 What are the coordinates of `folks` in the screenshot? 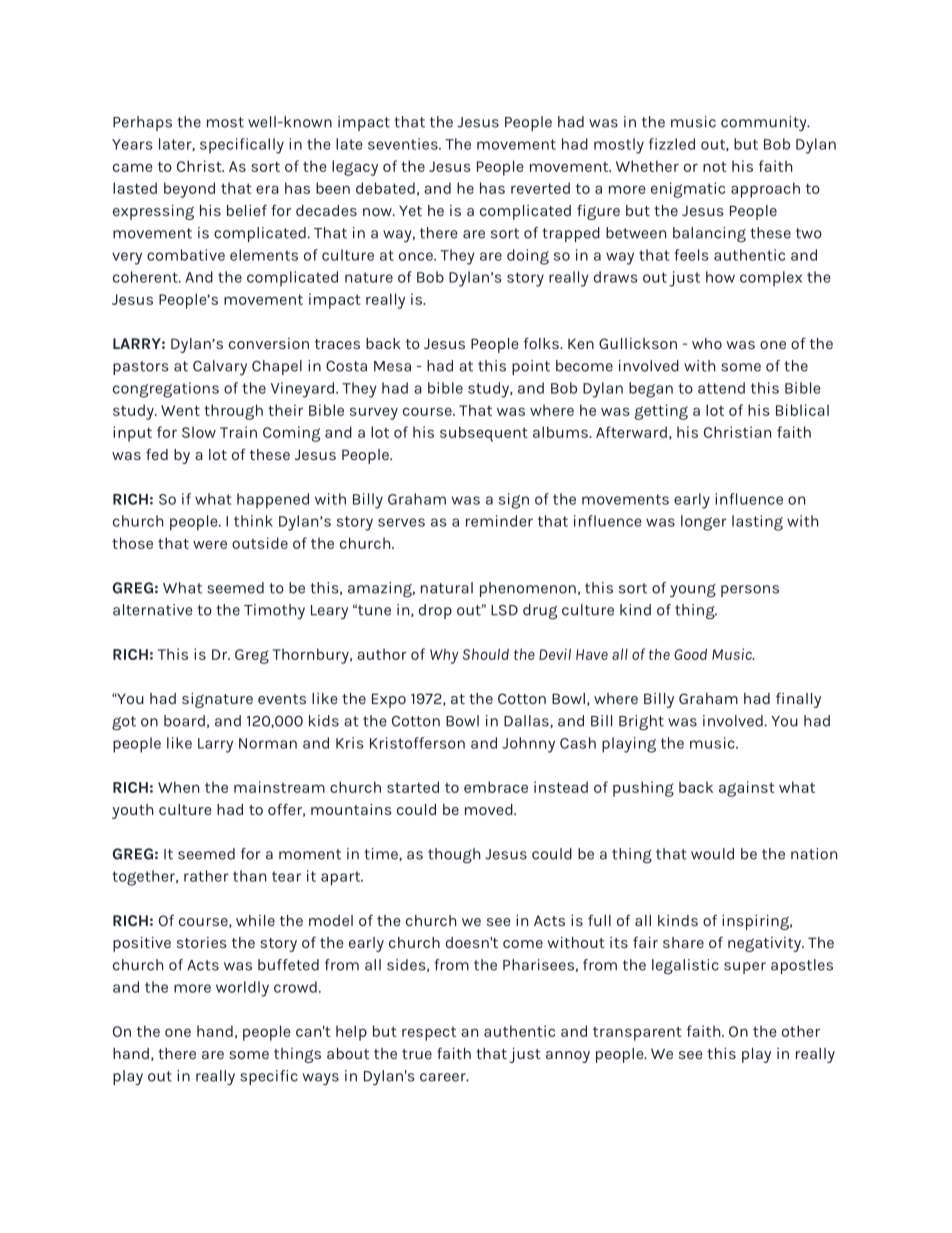 It's located at (542, 343).
